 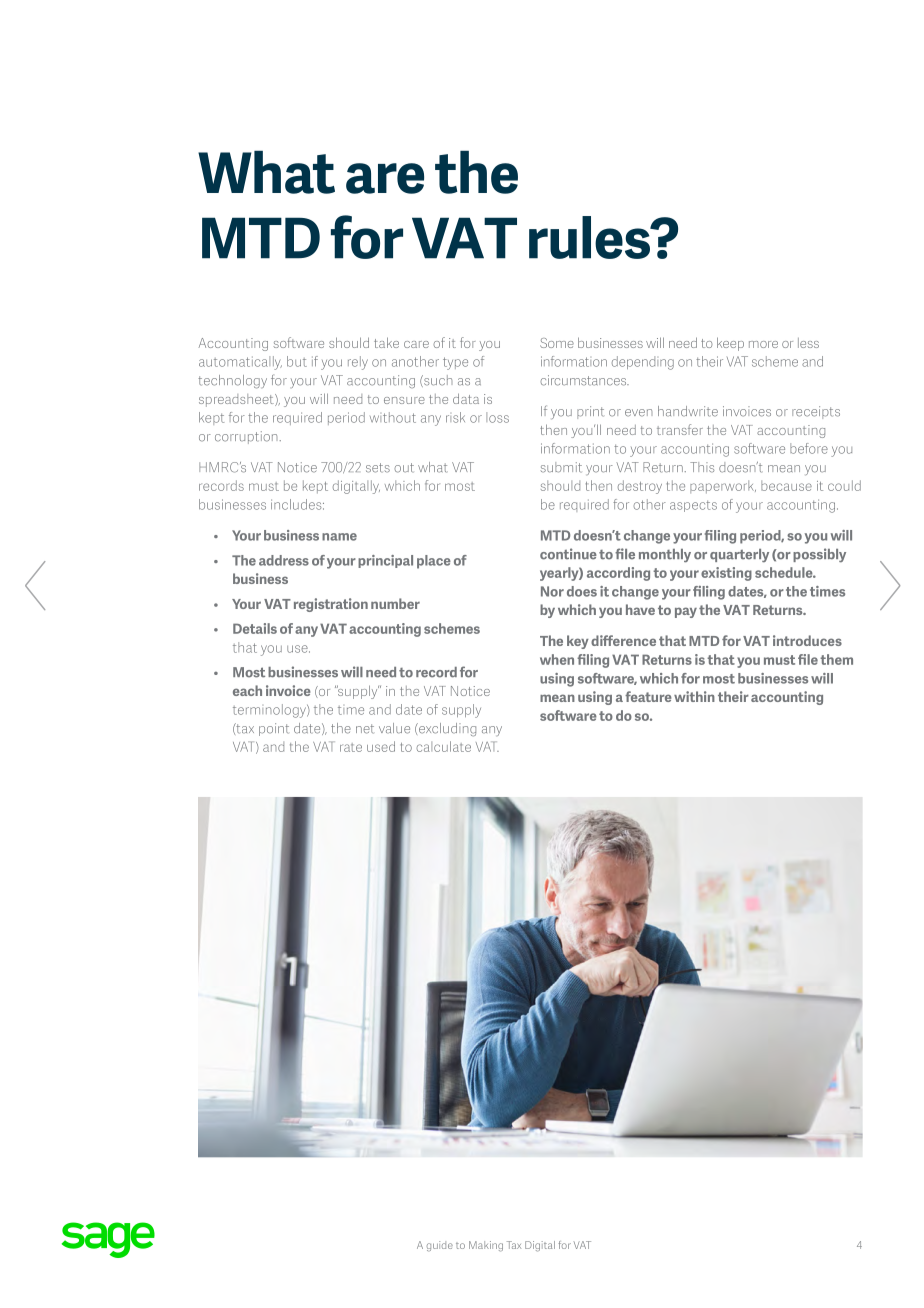 What do you see at coordinates (274, 729) in the screenshot?
I see `point` at bounding box center [274, 729].
